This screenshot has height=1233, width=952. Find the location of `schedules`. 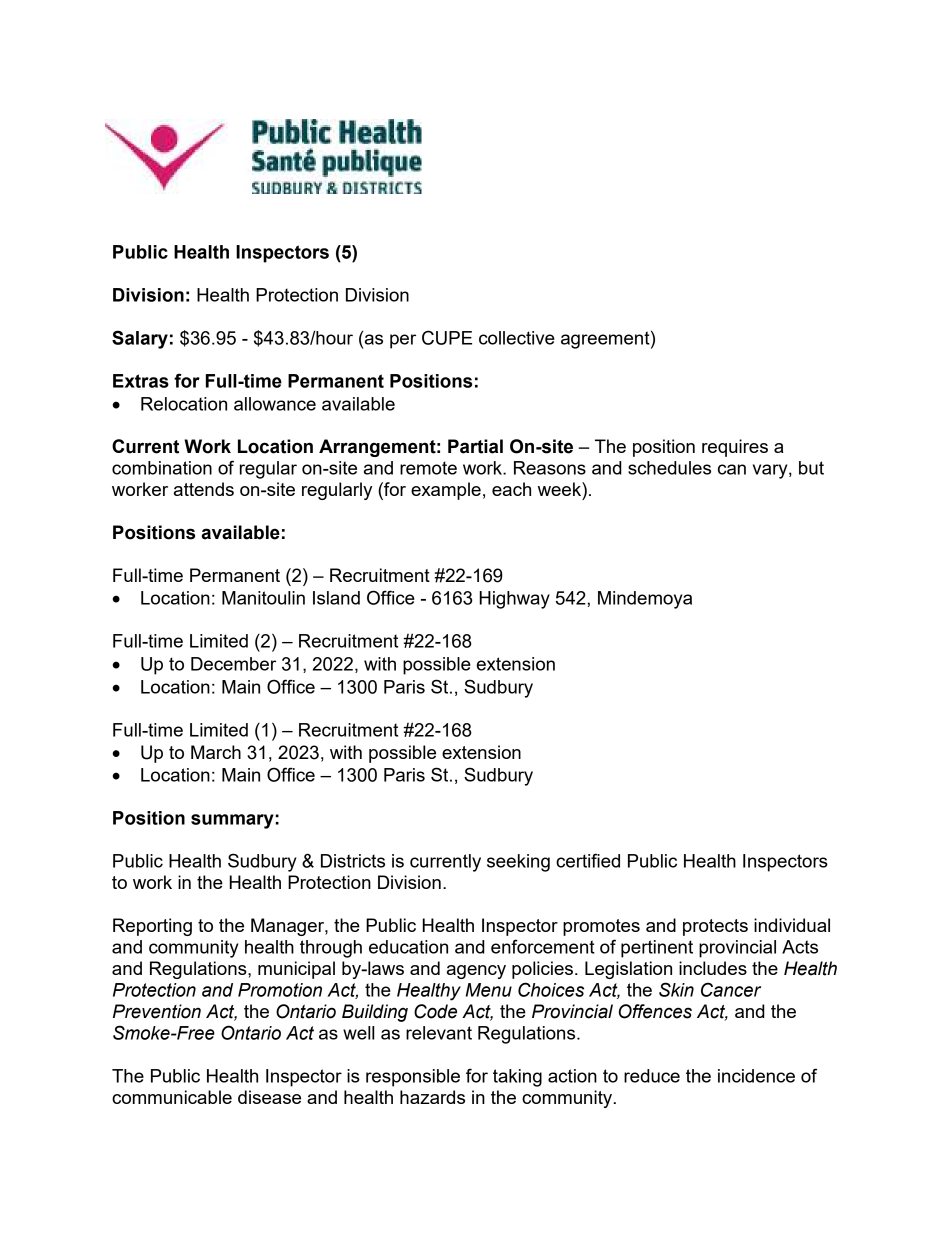

schedules is located at coordinates (669, 468).
